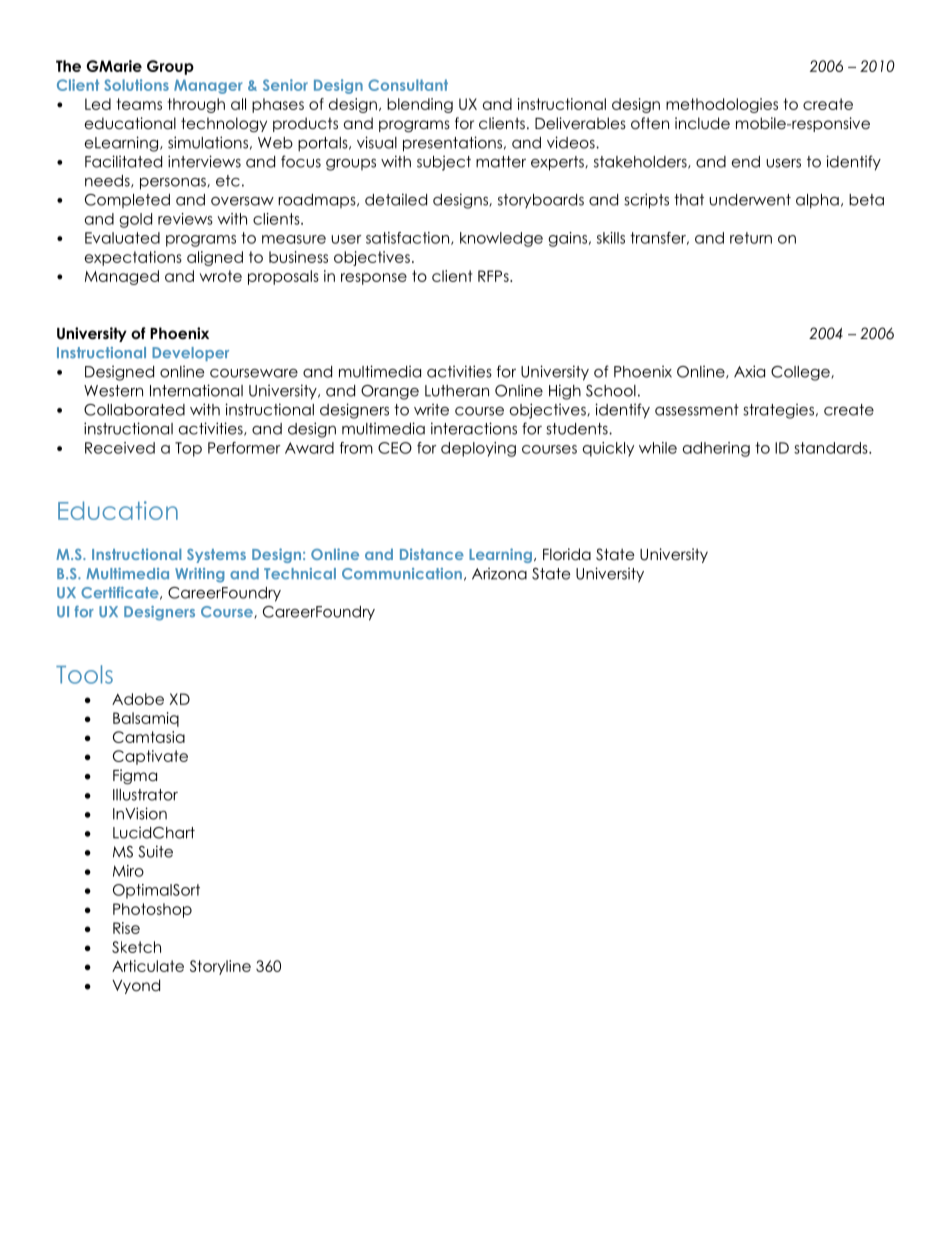 The image size is (952, 1233). I want to click on Storyline, so click(220, 967).
